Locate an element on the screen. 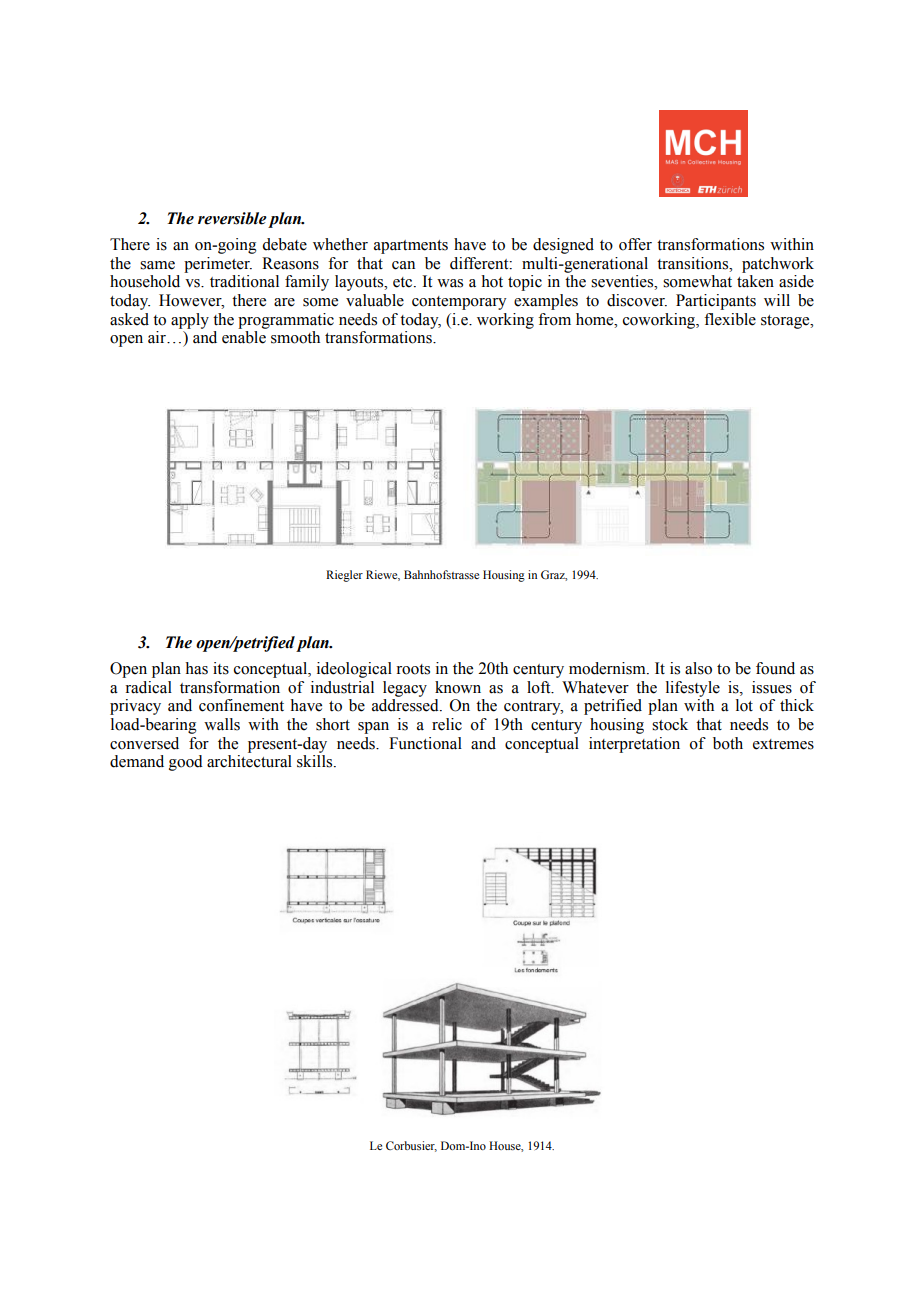  good is located at coordinates (186, 763).
